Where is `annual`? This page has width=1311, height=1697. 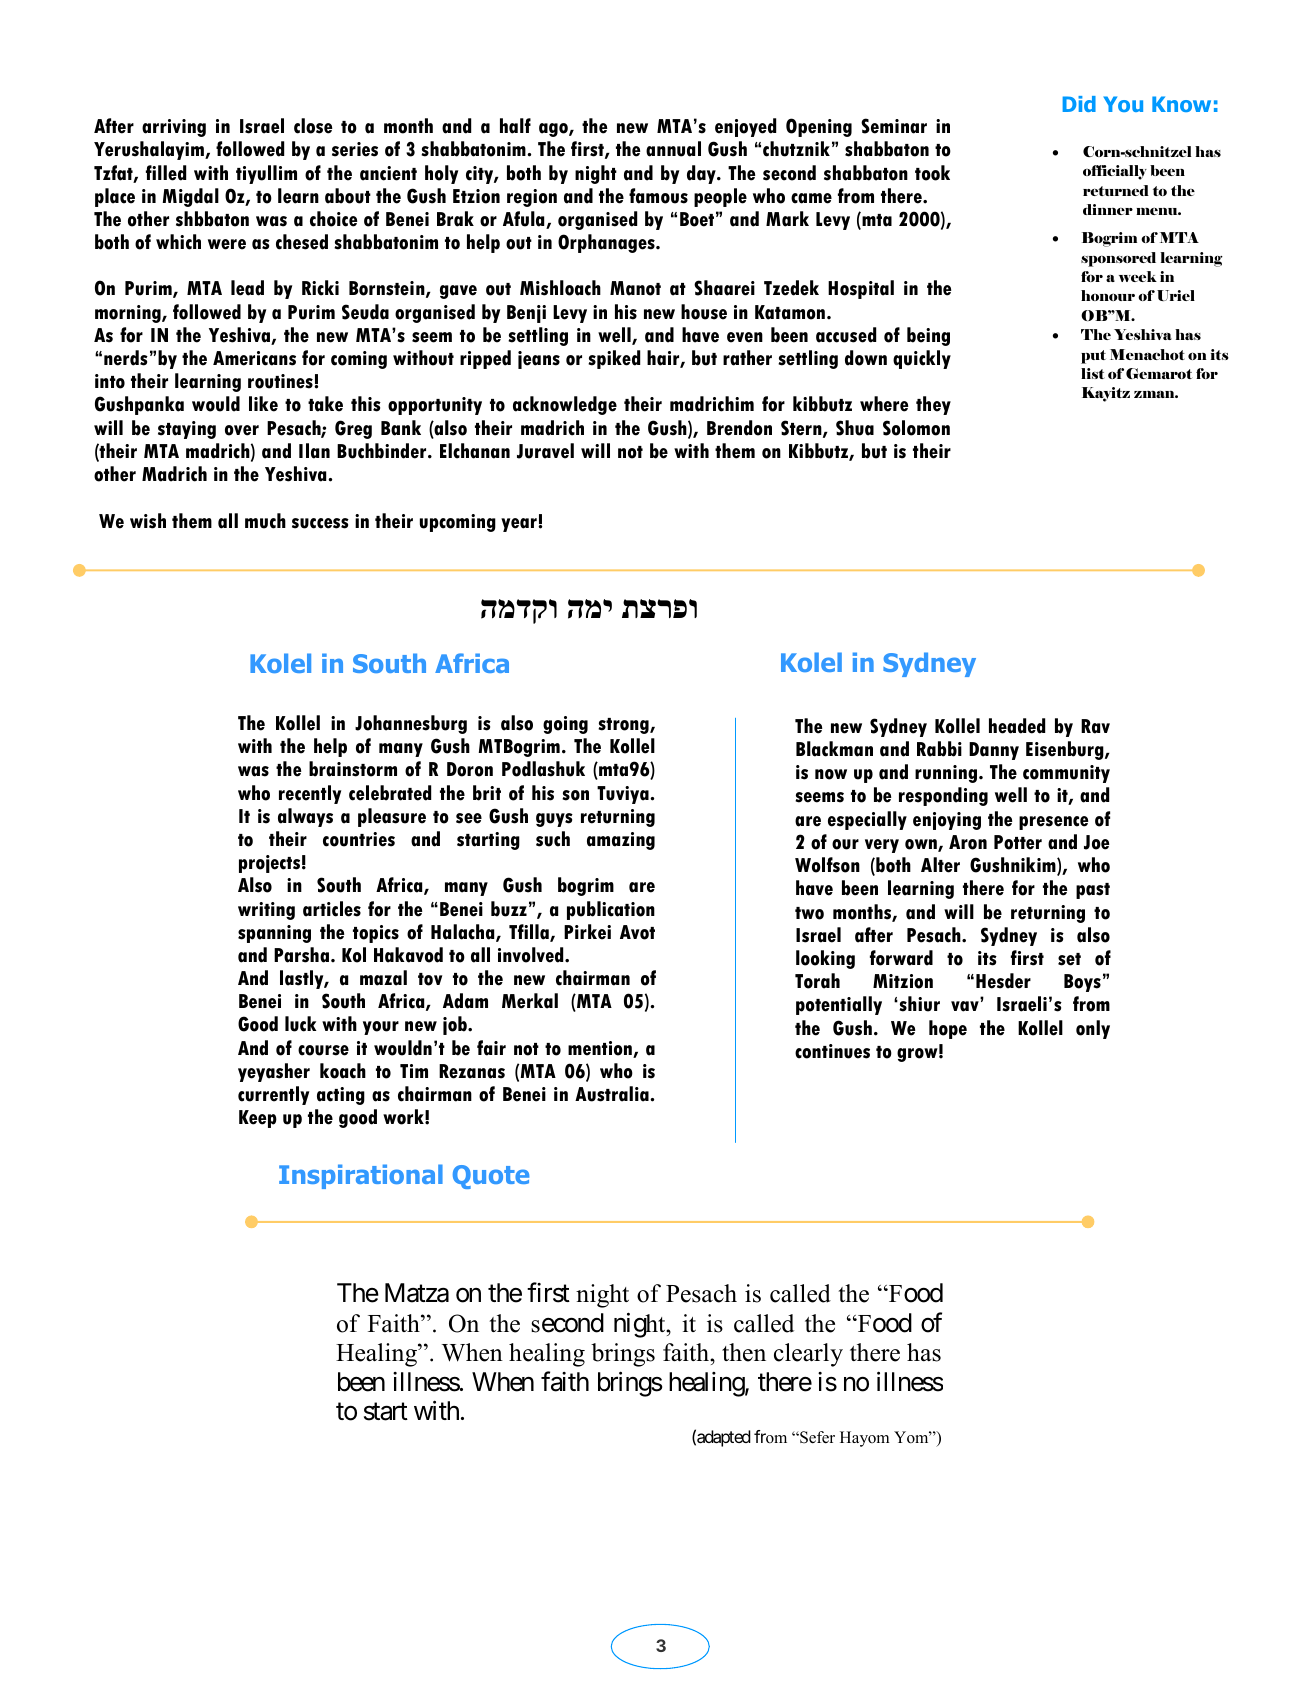 annual is located at coordinates (673, 149).
